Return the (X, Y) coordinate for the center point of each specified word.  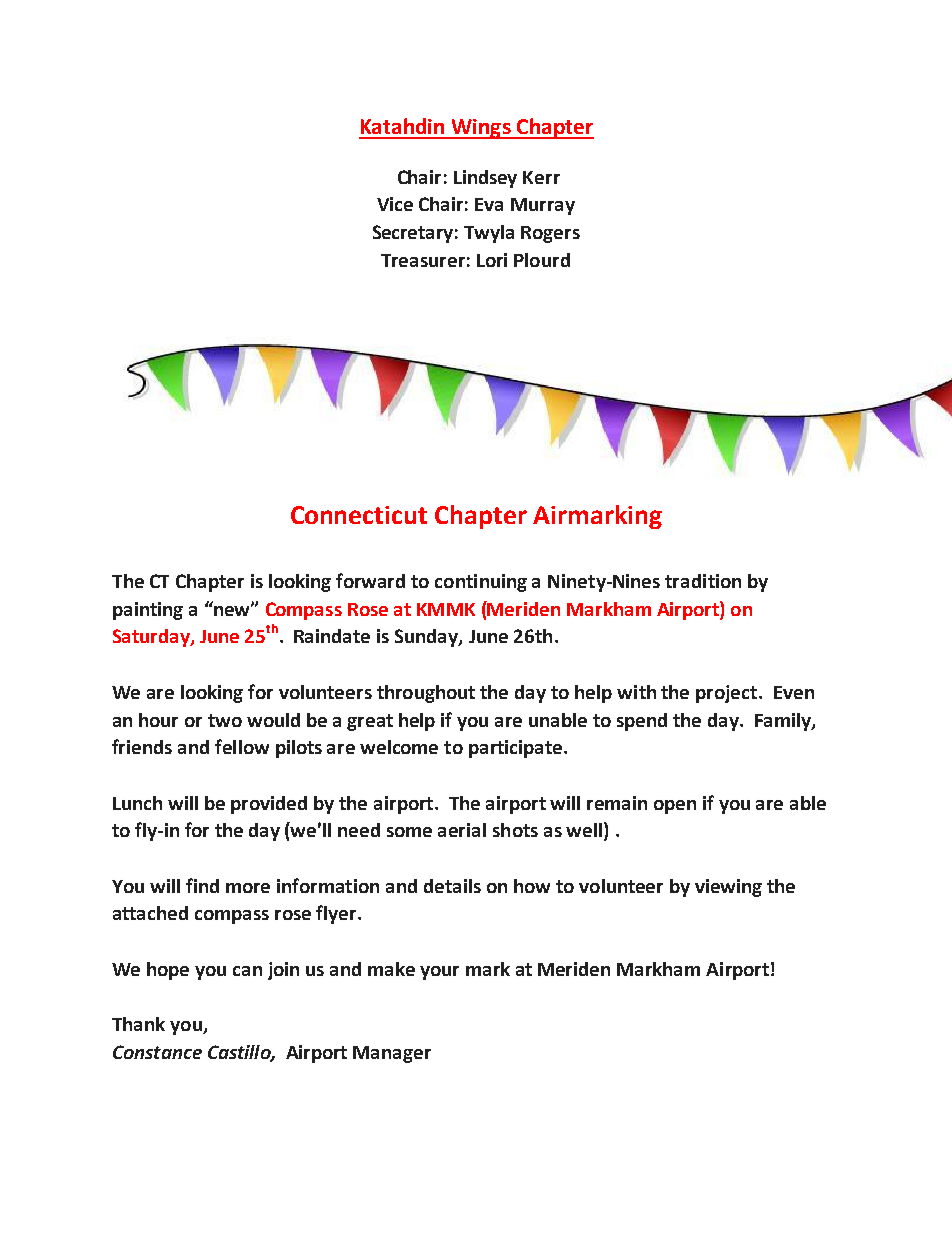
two (225, 720)
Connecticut (359, 515)
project (726, 694)
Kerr (541, 177)
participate (515, 749)
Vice (395, 204)
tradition (703, 581)
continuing (481, 583)
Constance (157, 1052)
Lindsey (485, 179)
